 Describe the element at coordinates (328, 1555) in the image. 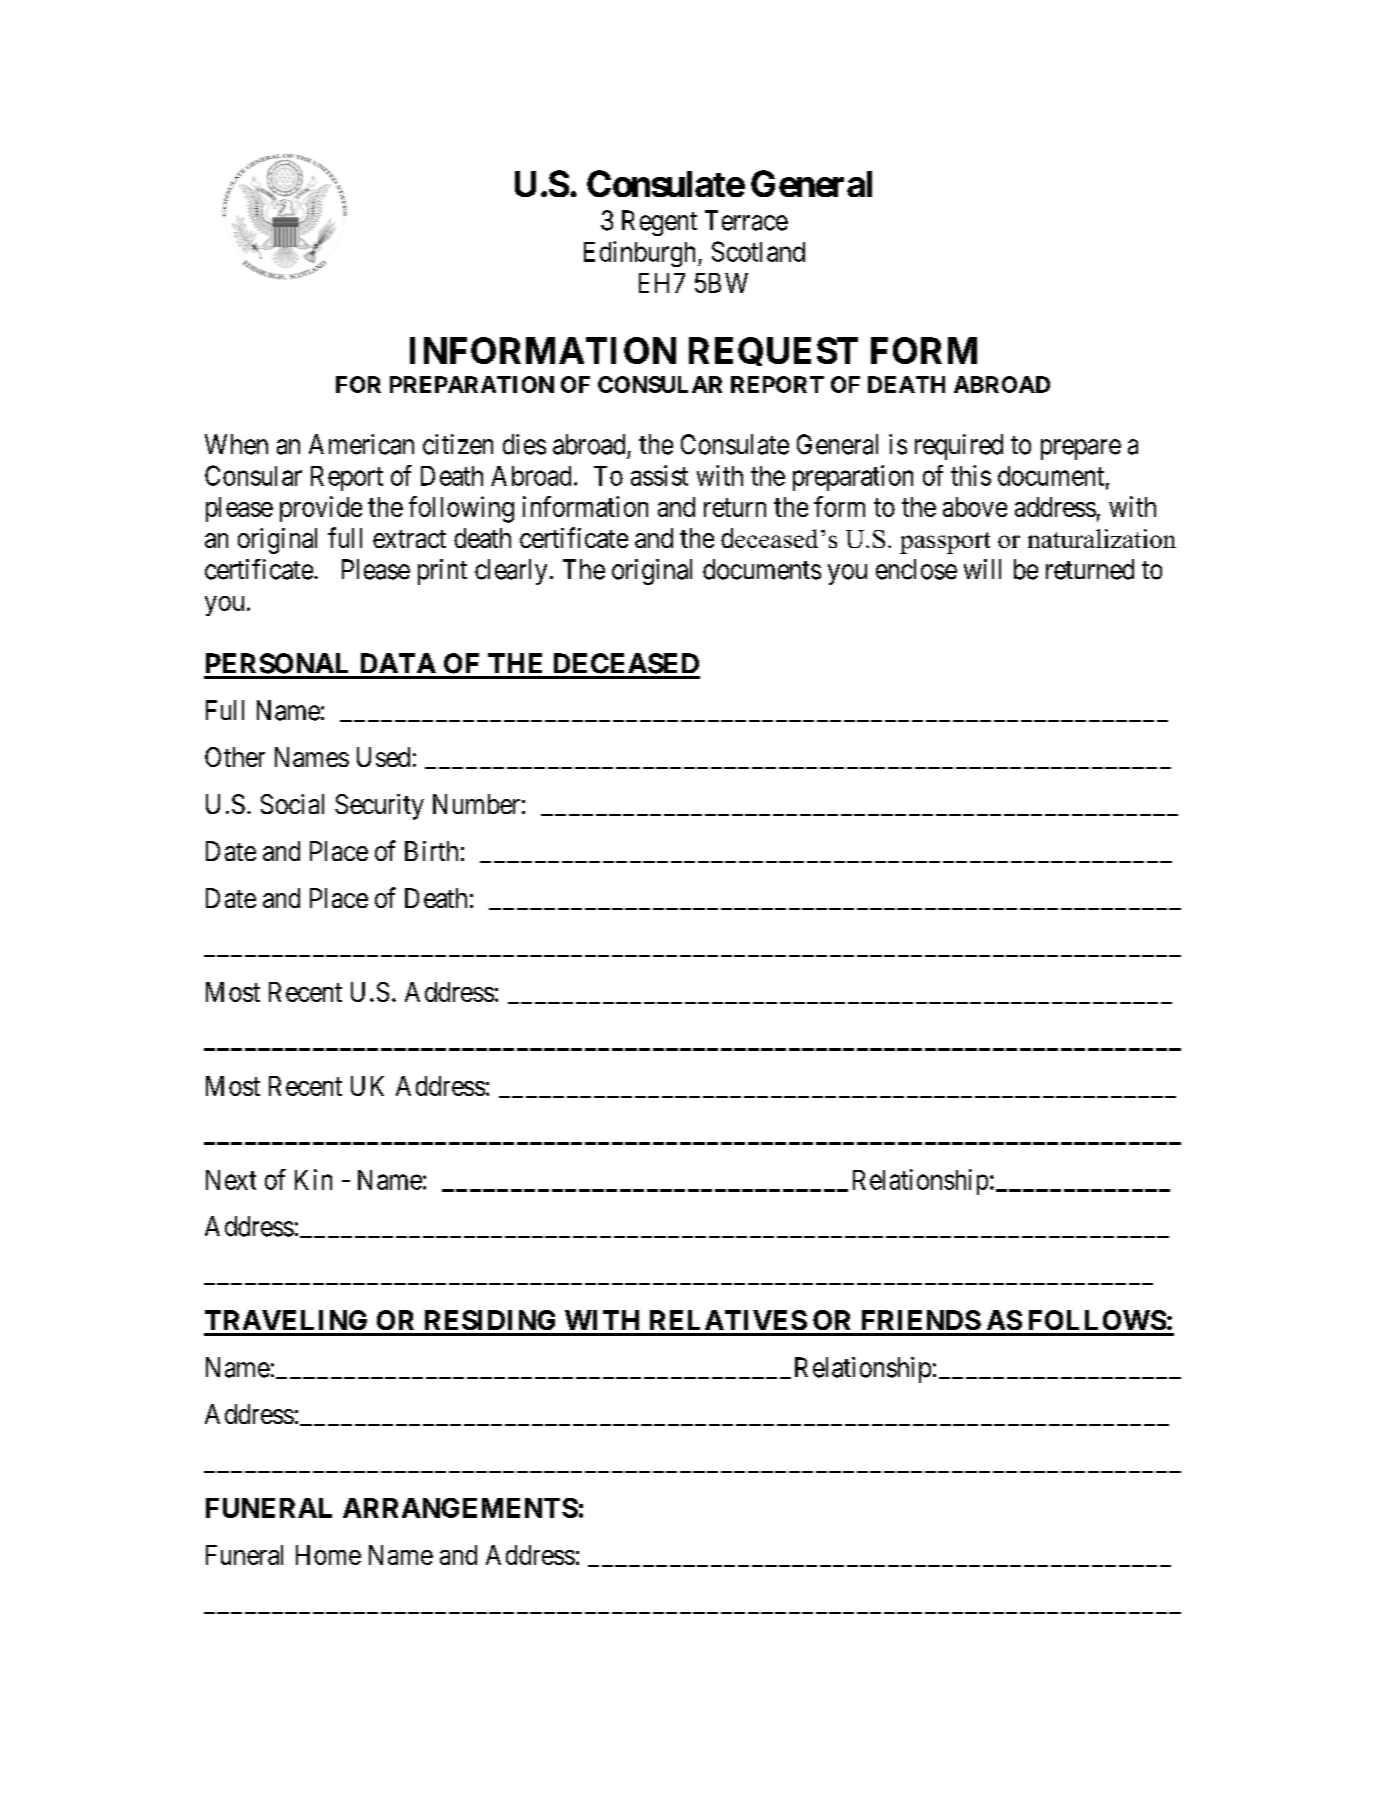

I see `Home` at that location.
